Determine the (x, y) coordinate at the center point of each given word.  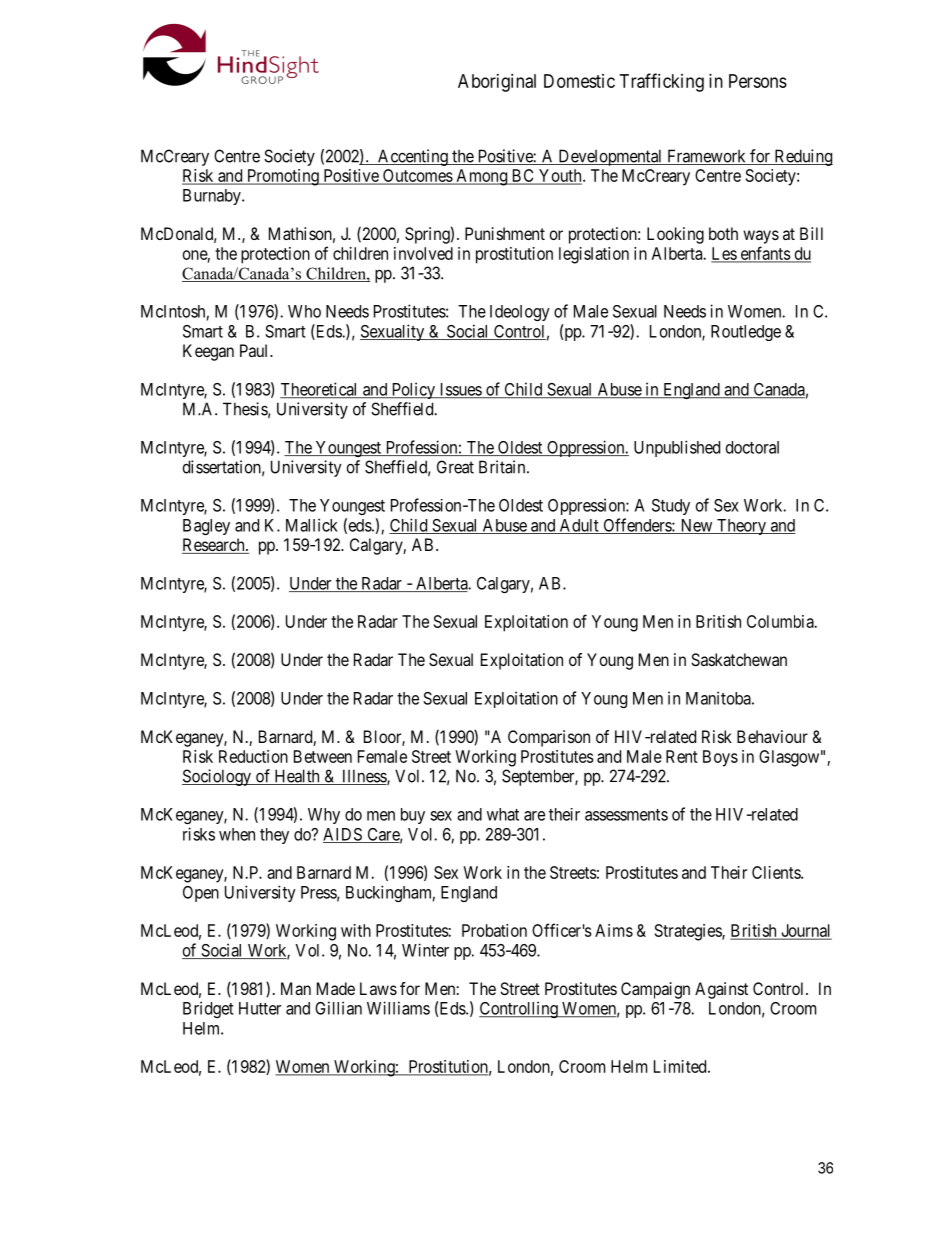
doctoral (752, 447)
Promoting (283, 177)
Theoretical (320, 390)
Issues (460, 390)
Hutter (260, 1008)
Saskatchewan (739, 659)
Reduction (253, 756)
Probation (494, 930)
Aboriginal (497, 83)
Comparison (549, 738)
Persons (758, 81)
